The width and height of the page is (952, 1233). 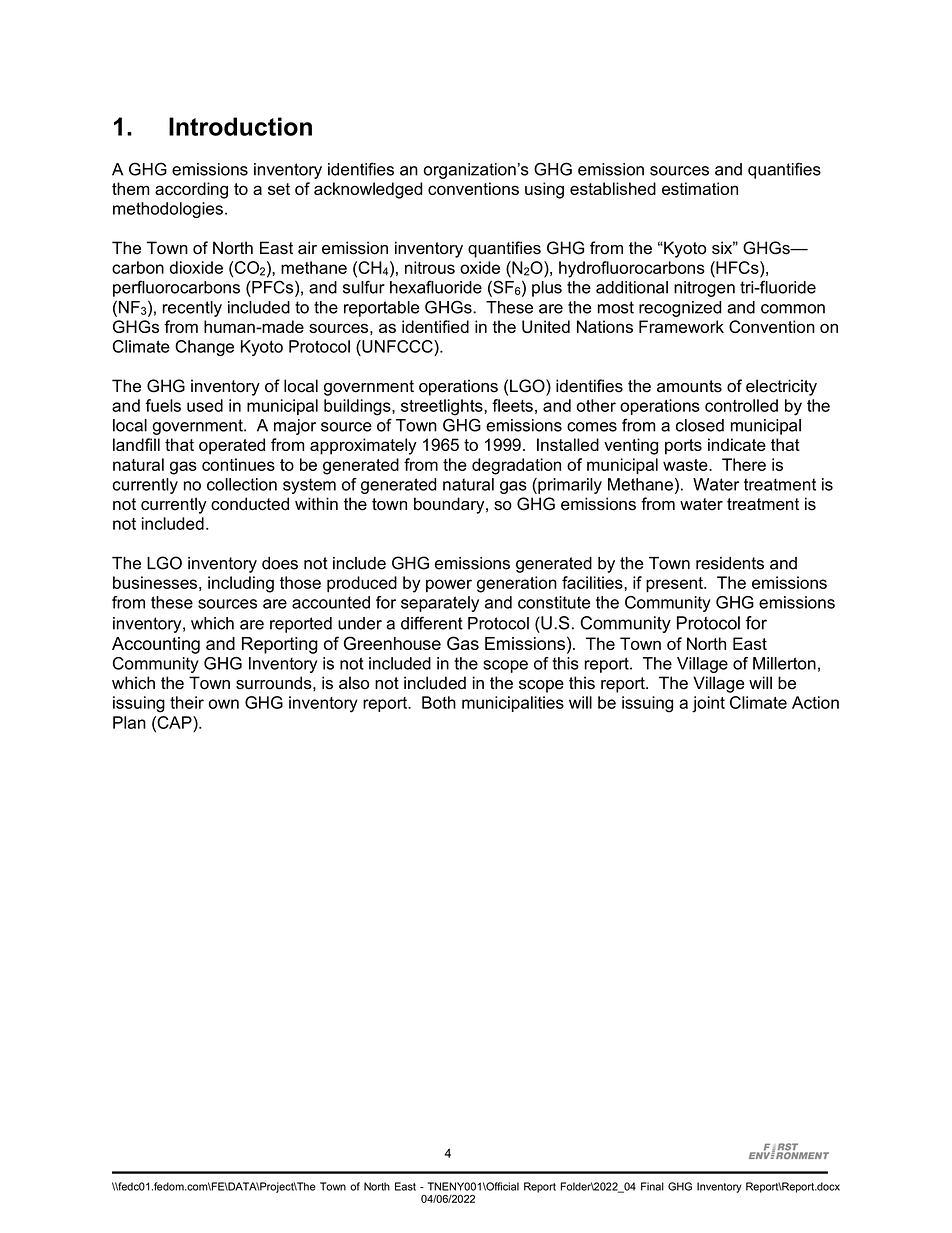 What do you see at coordinates (544, 190) in the page?
I see `using` at bounding box center [544, 190].
